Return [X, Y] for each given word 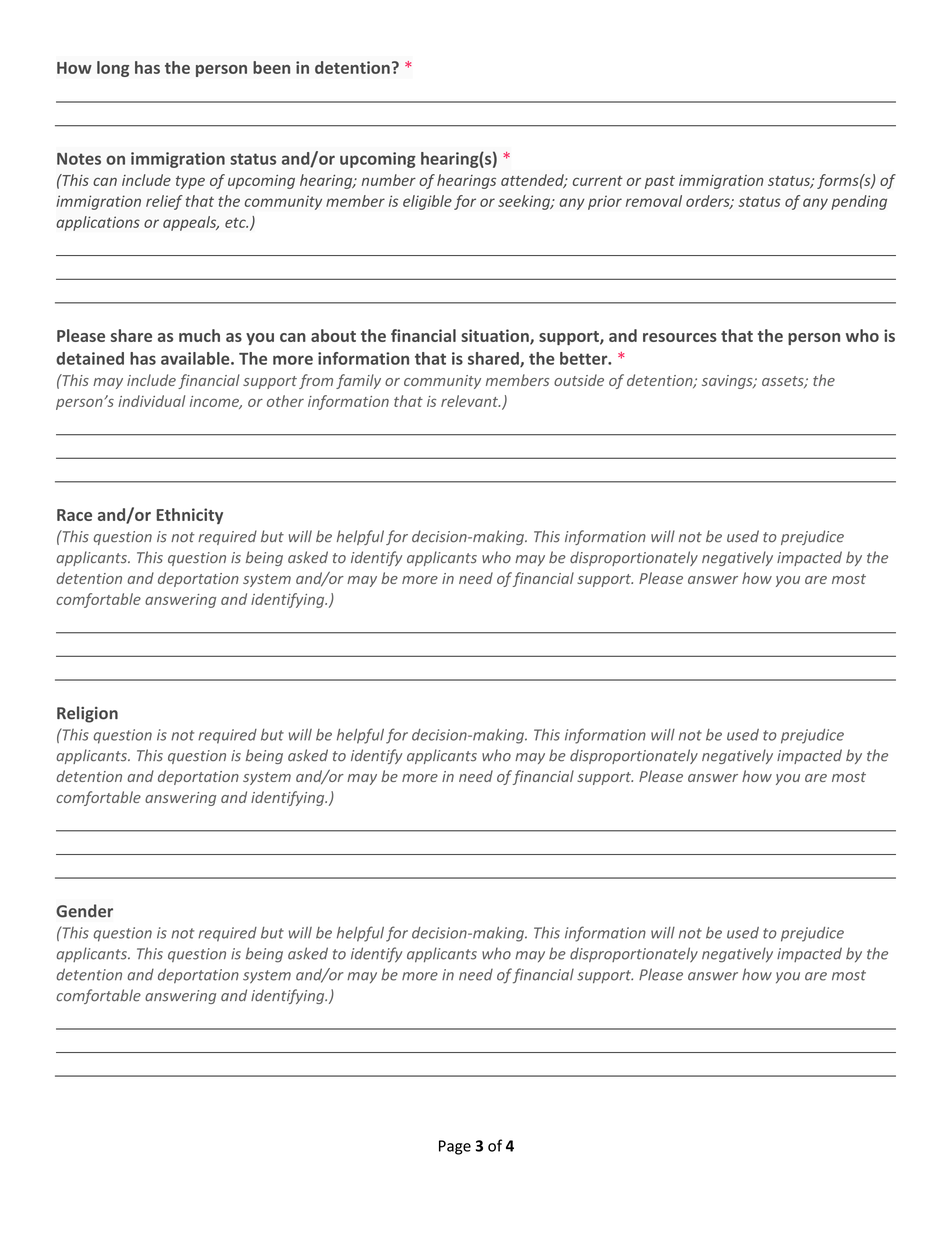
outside [579, 380]
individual [151, 401]
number [389, 180]
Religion [87, 714]
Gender [84, 911]
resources [680, 337]
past [660, 182]
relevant [470, 401]
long [113, 69]
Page [455, 1147]
